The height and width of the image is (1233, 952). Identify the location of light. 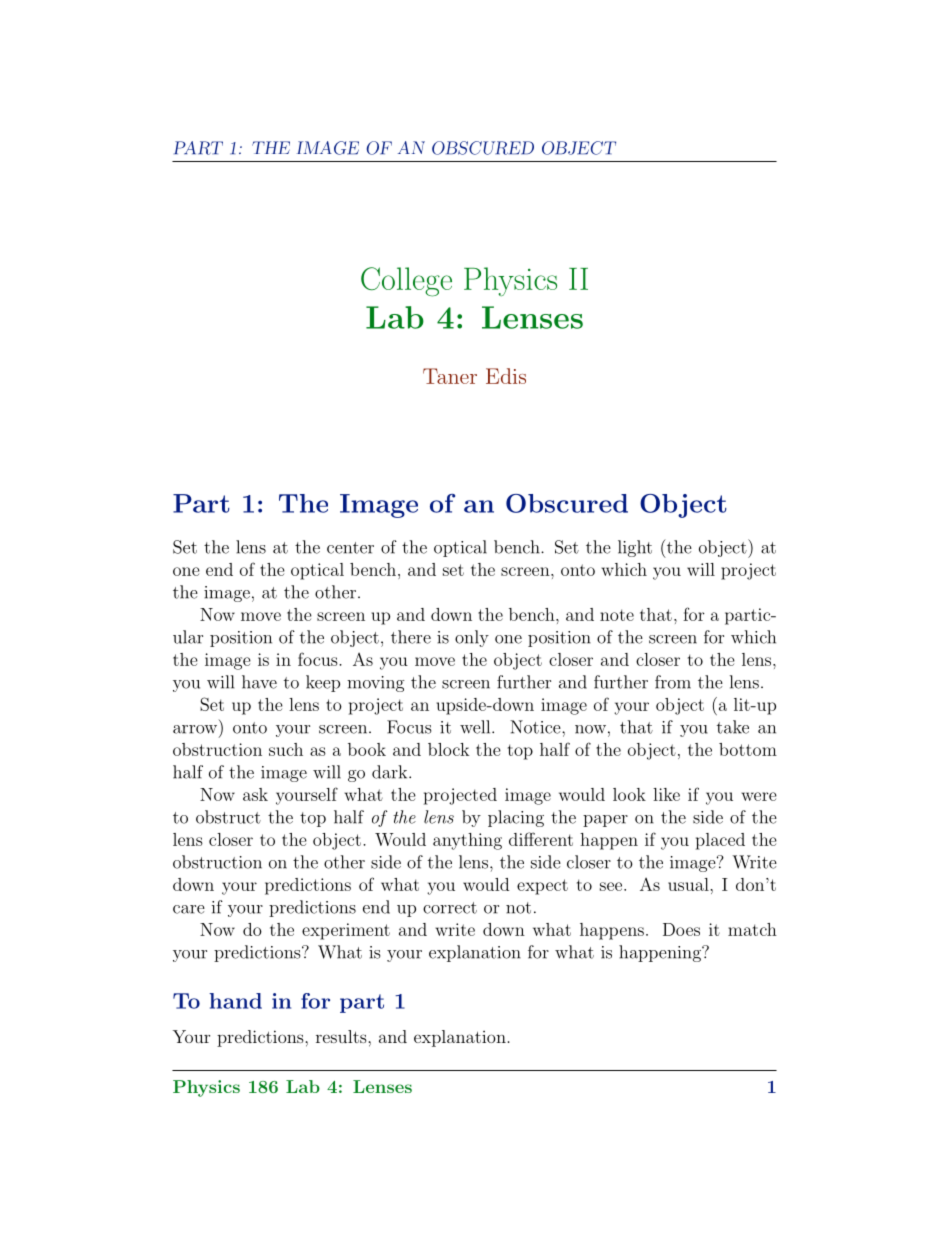
(635, 548).
